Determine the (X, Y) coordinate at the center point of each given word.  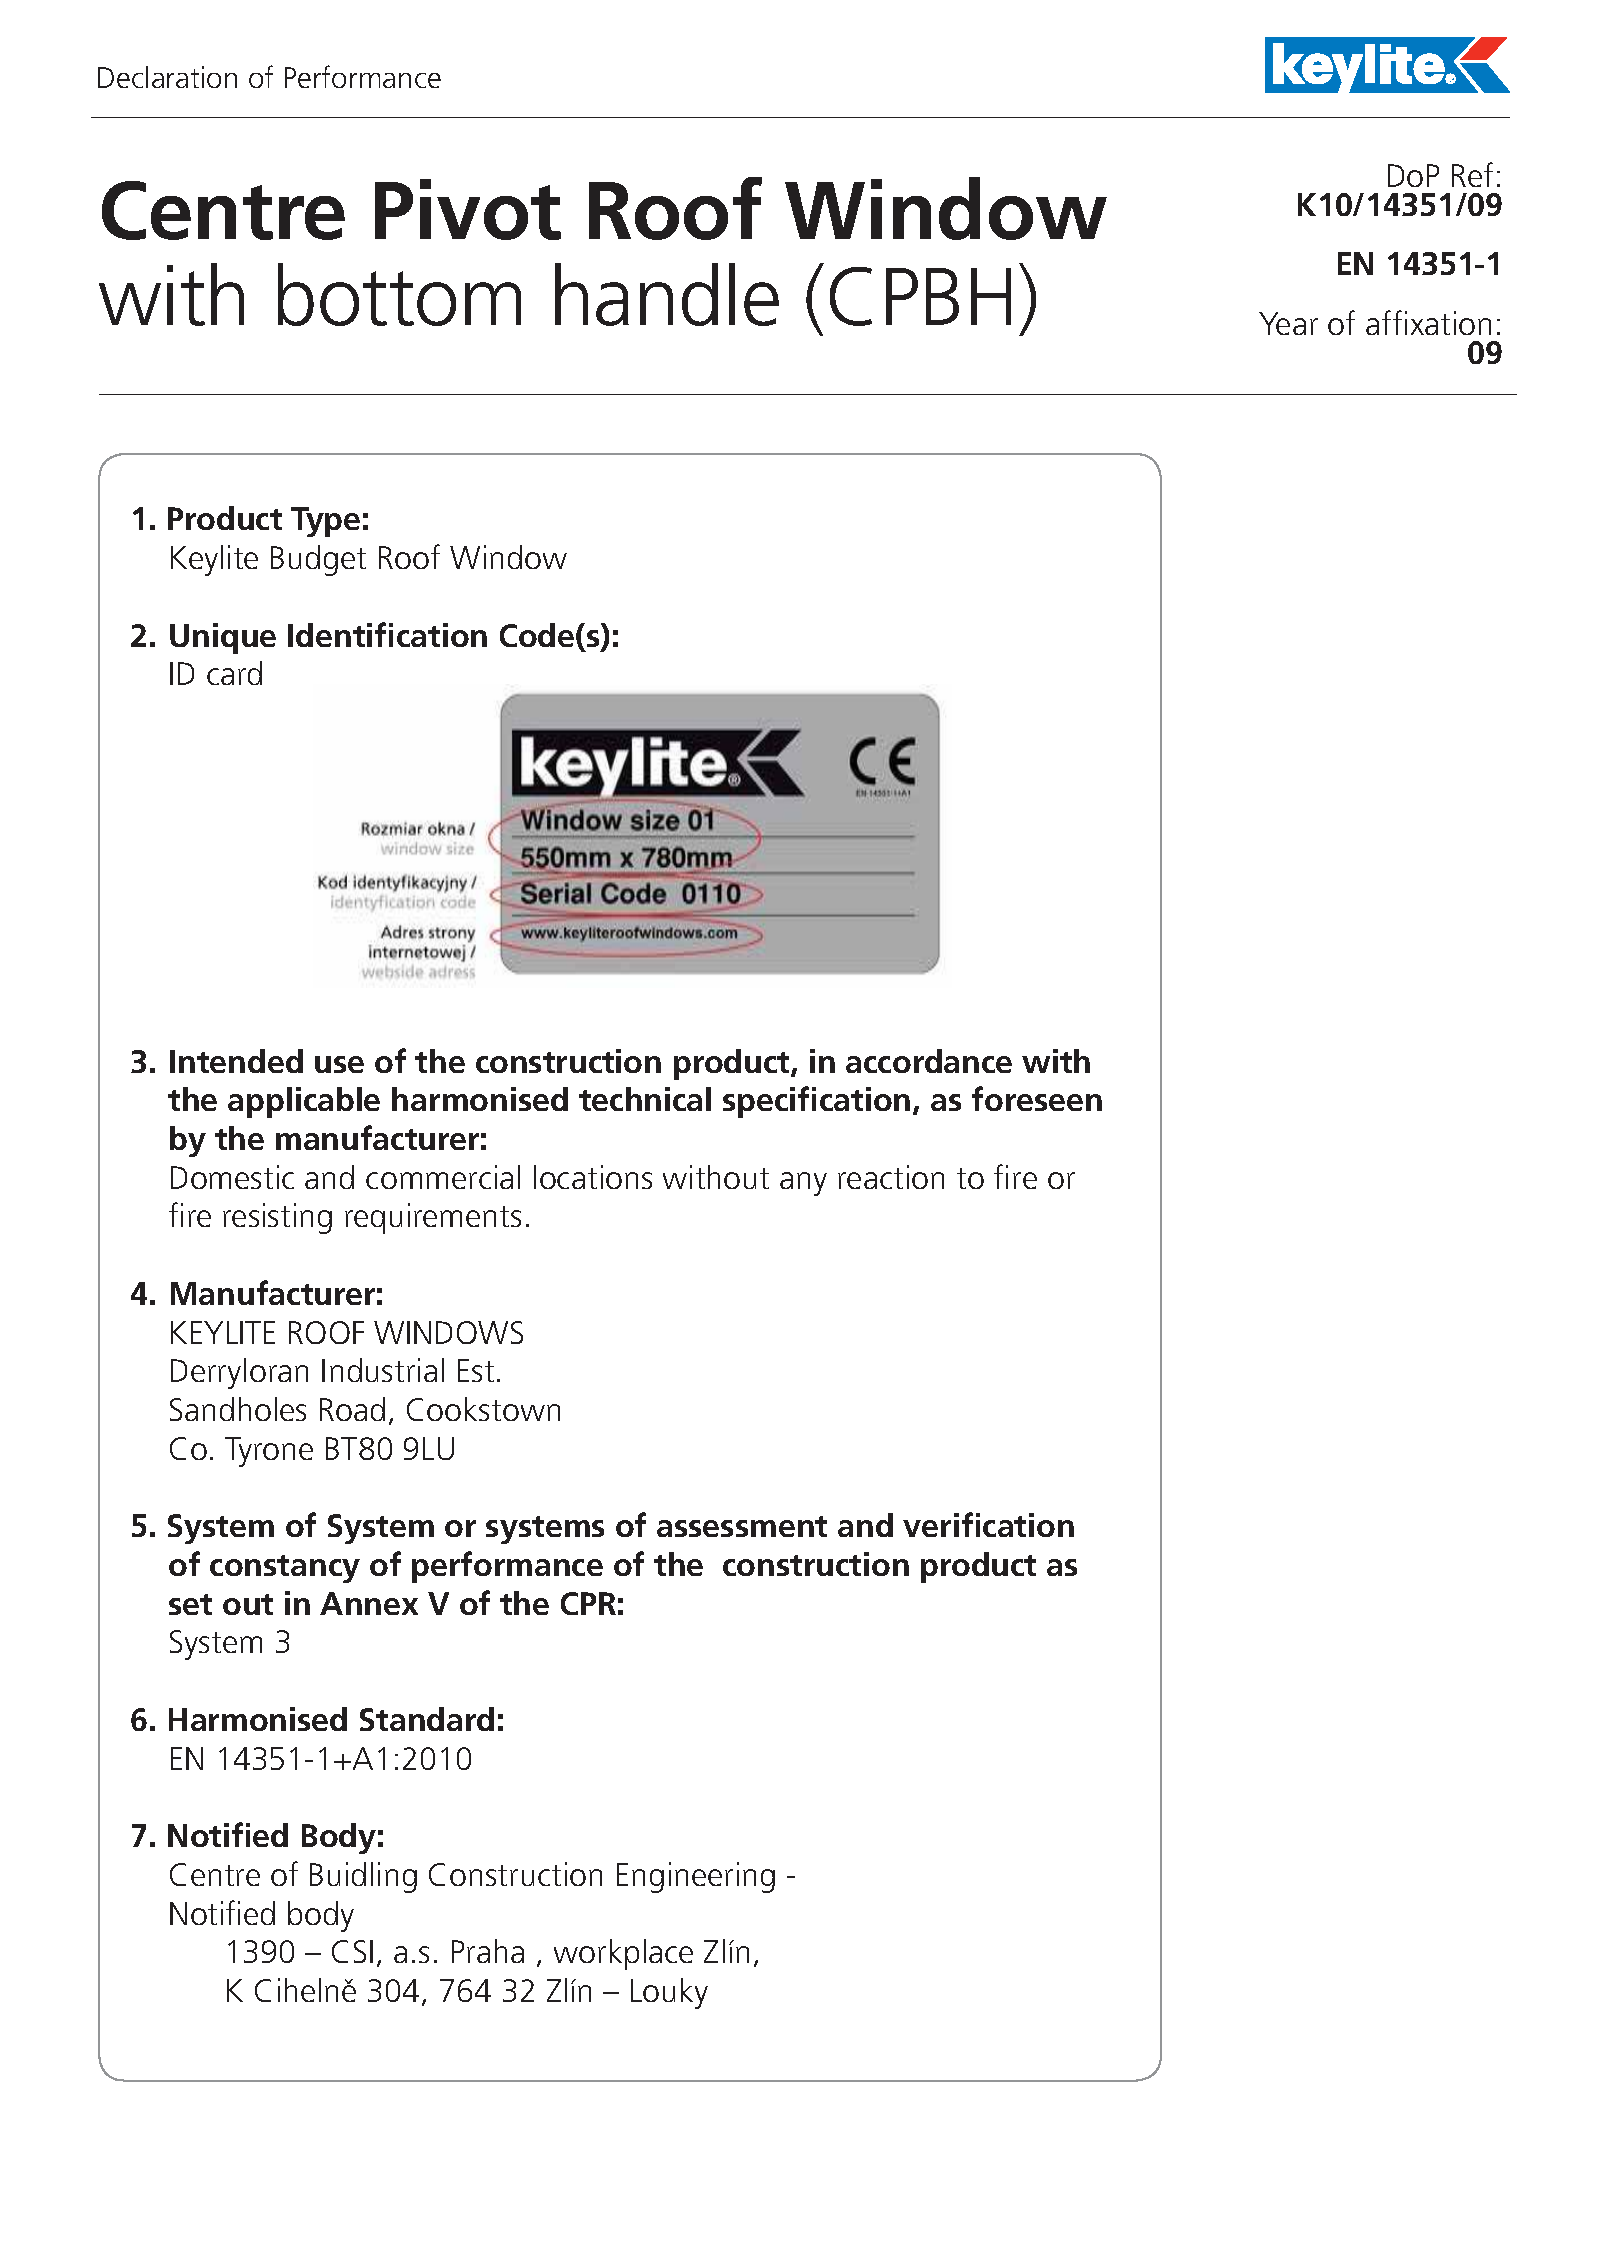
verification (988, 1524)
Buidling (363, 1877)
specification (816, 1102)
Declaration (167, 77)
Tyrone (269, 1452)
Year (1288, 323)
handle (667, 294)
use (339, 1064)
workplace (623, 1954)
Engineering (696, 1877)
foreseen (1037, 1098)
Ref (1472, 174)
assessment (742, 1526)
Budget (318, 560)
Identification (387, 634)
